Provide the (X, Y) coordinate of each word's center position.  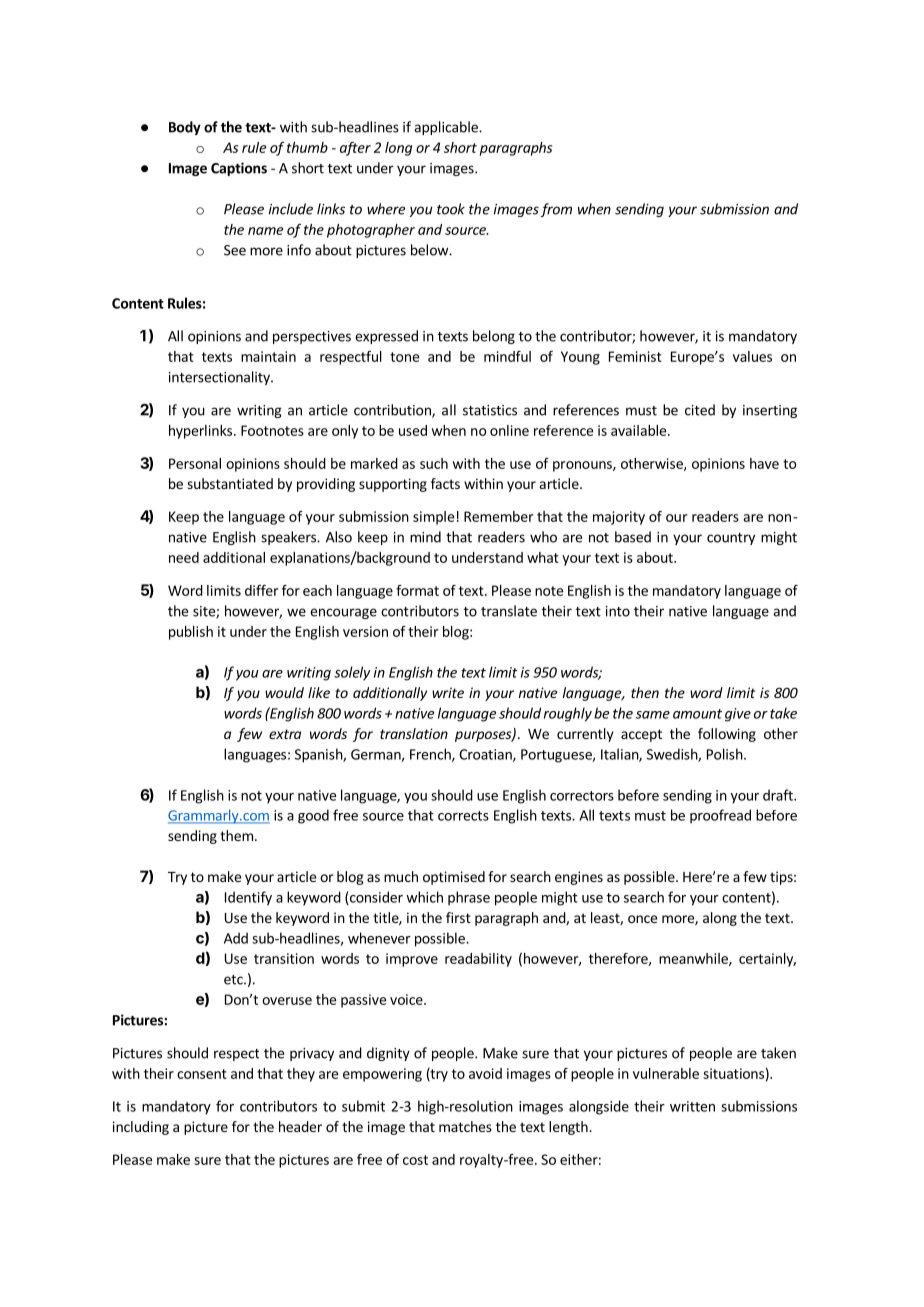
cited (700, 410)
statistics (490, 410)
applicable (447, 128)
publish (191, 633)
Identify (248, 898)
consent (202, 1074)
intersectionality (220, 378)
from (556, 210)
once (642, 919)
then (645, 692)
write (448, 692)
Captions (239, 169)
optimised (454, 878)
